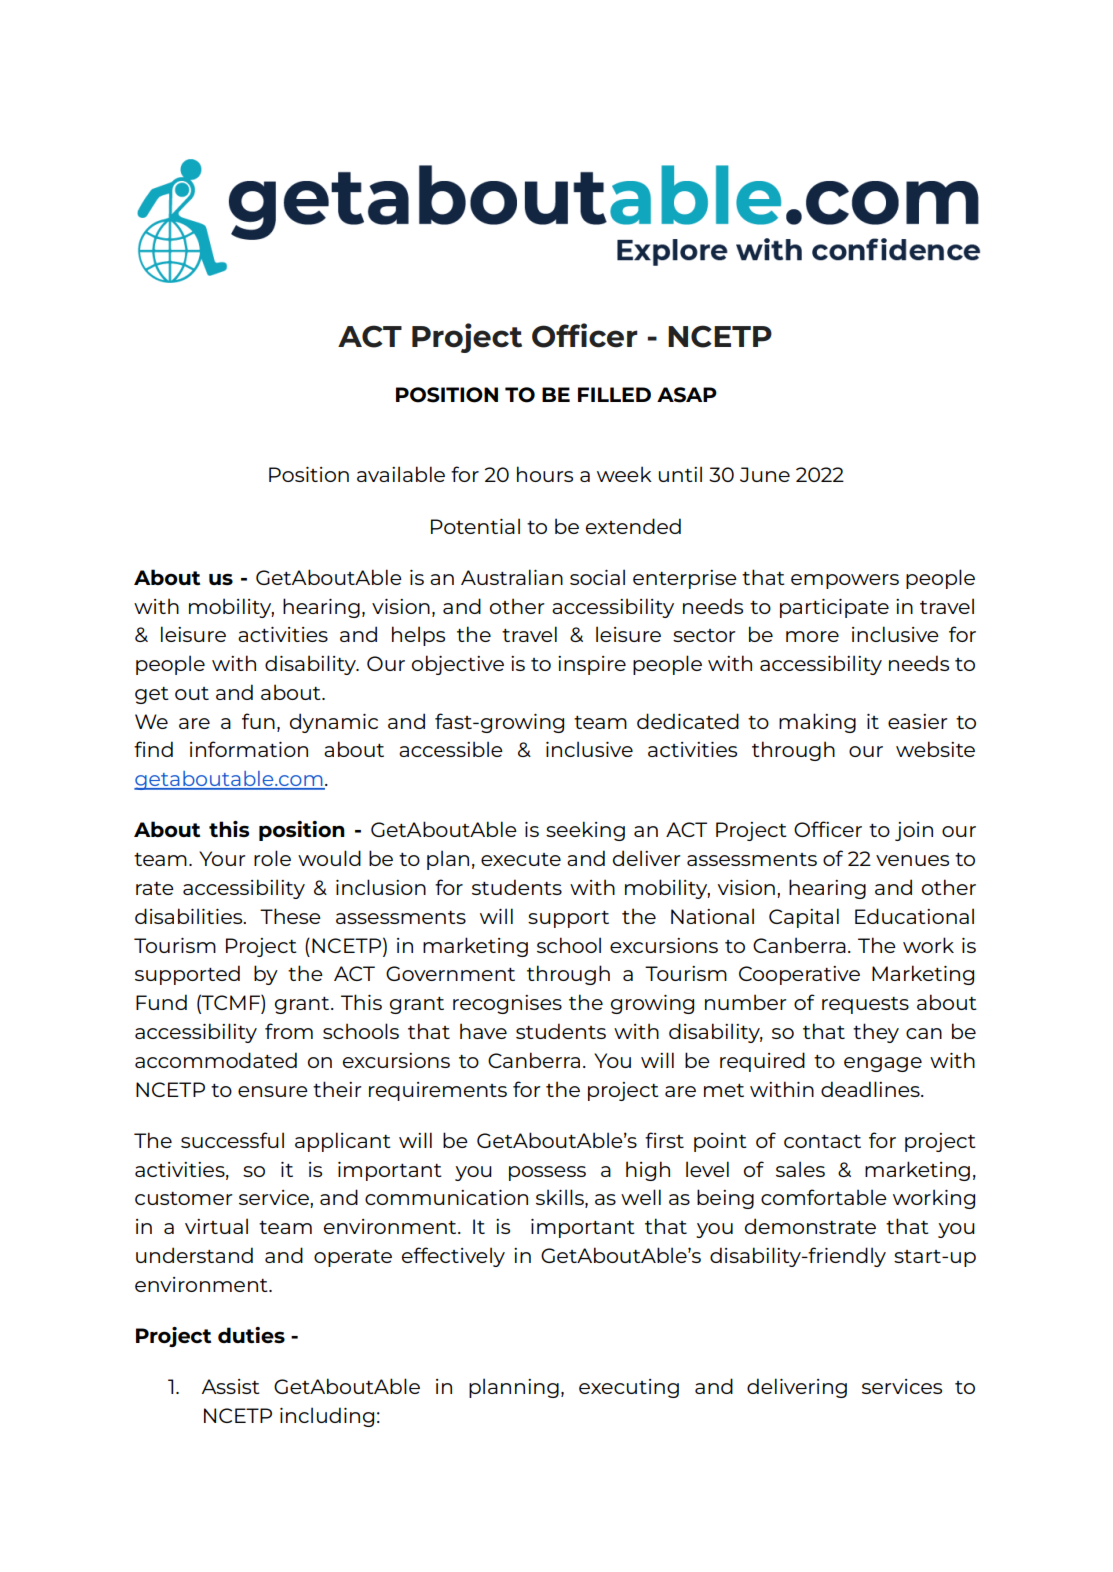 Image resolution: width=1113 pixels, height=1572 pixels. What do you see at coordinates (216, 1060) in the page?
I see `accommodated` at bounding box center [216, 1060].
